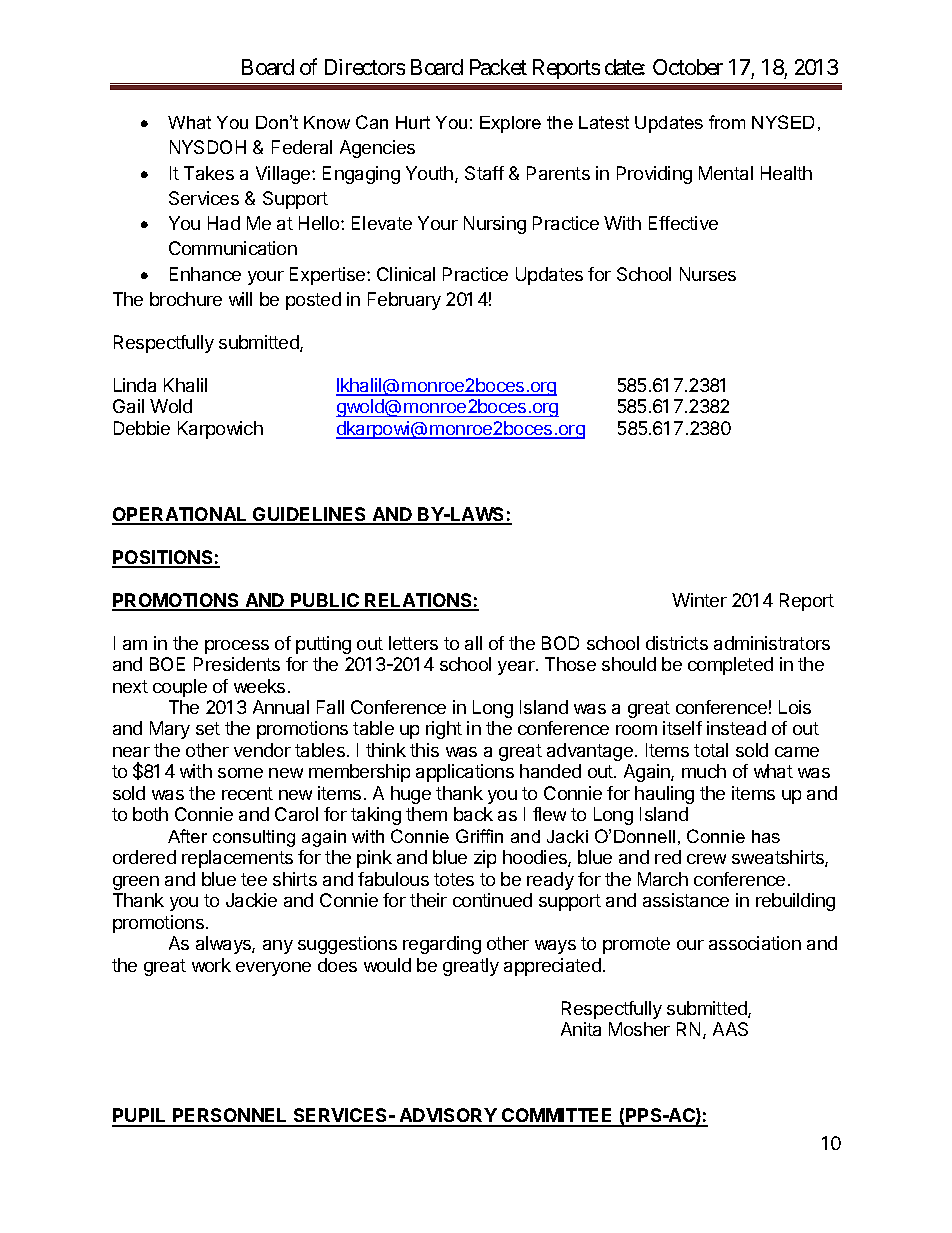 The height and width of the page is (1233, 952). I want to click on from, so click(727, 122).
